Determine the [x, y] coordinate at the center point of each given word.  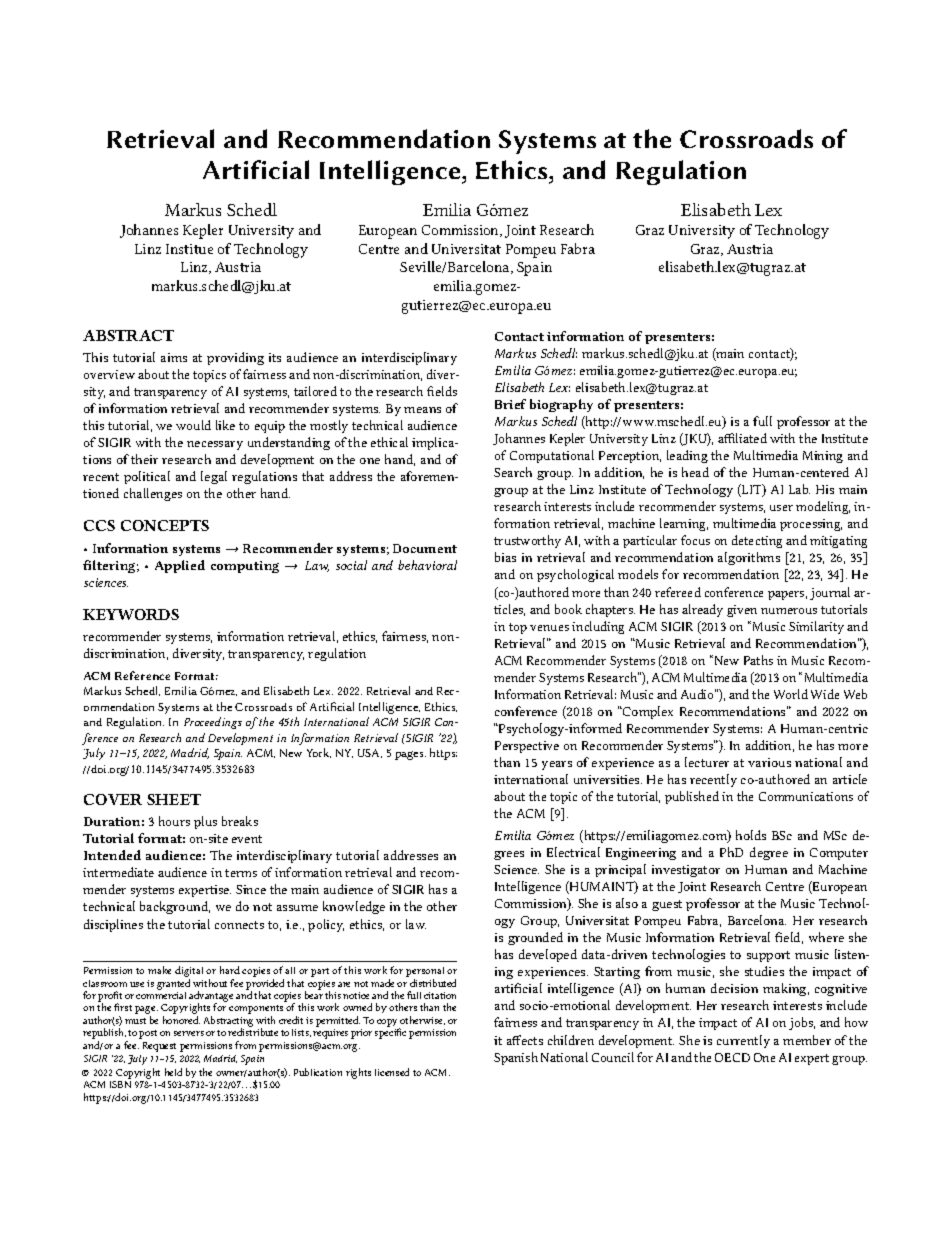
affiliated [742, 438]
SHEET [174, 799]
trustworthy [527, 541]
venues [549, 628]
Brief [510, 404]
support [768, 956]
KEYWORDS [131, 614]
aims [174, 357]
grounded [535, 938]
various [769, 762]
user [781, 508]
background [175, 907]
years [557, 765]
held [173, 1072]
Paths [758, 660]
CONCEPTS [165, 525]
